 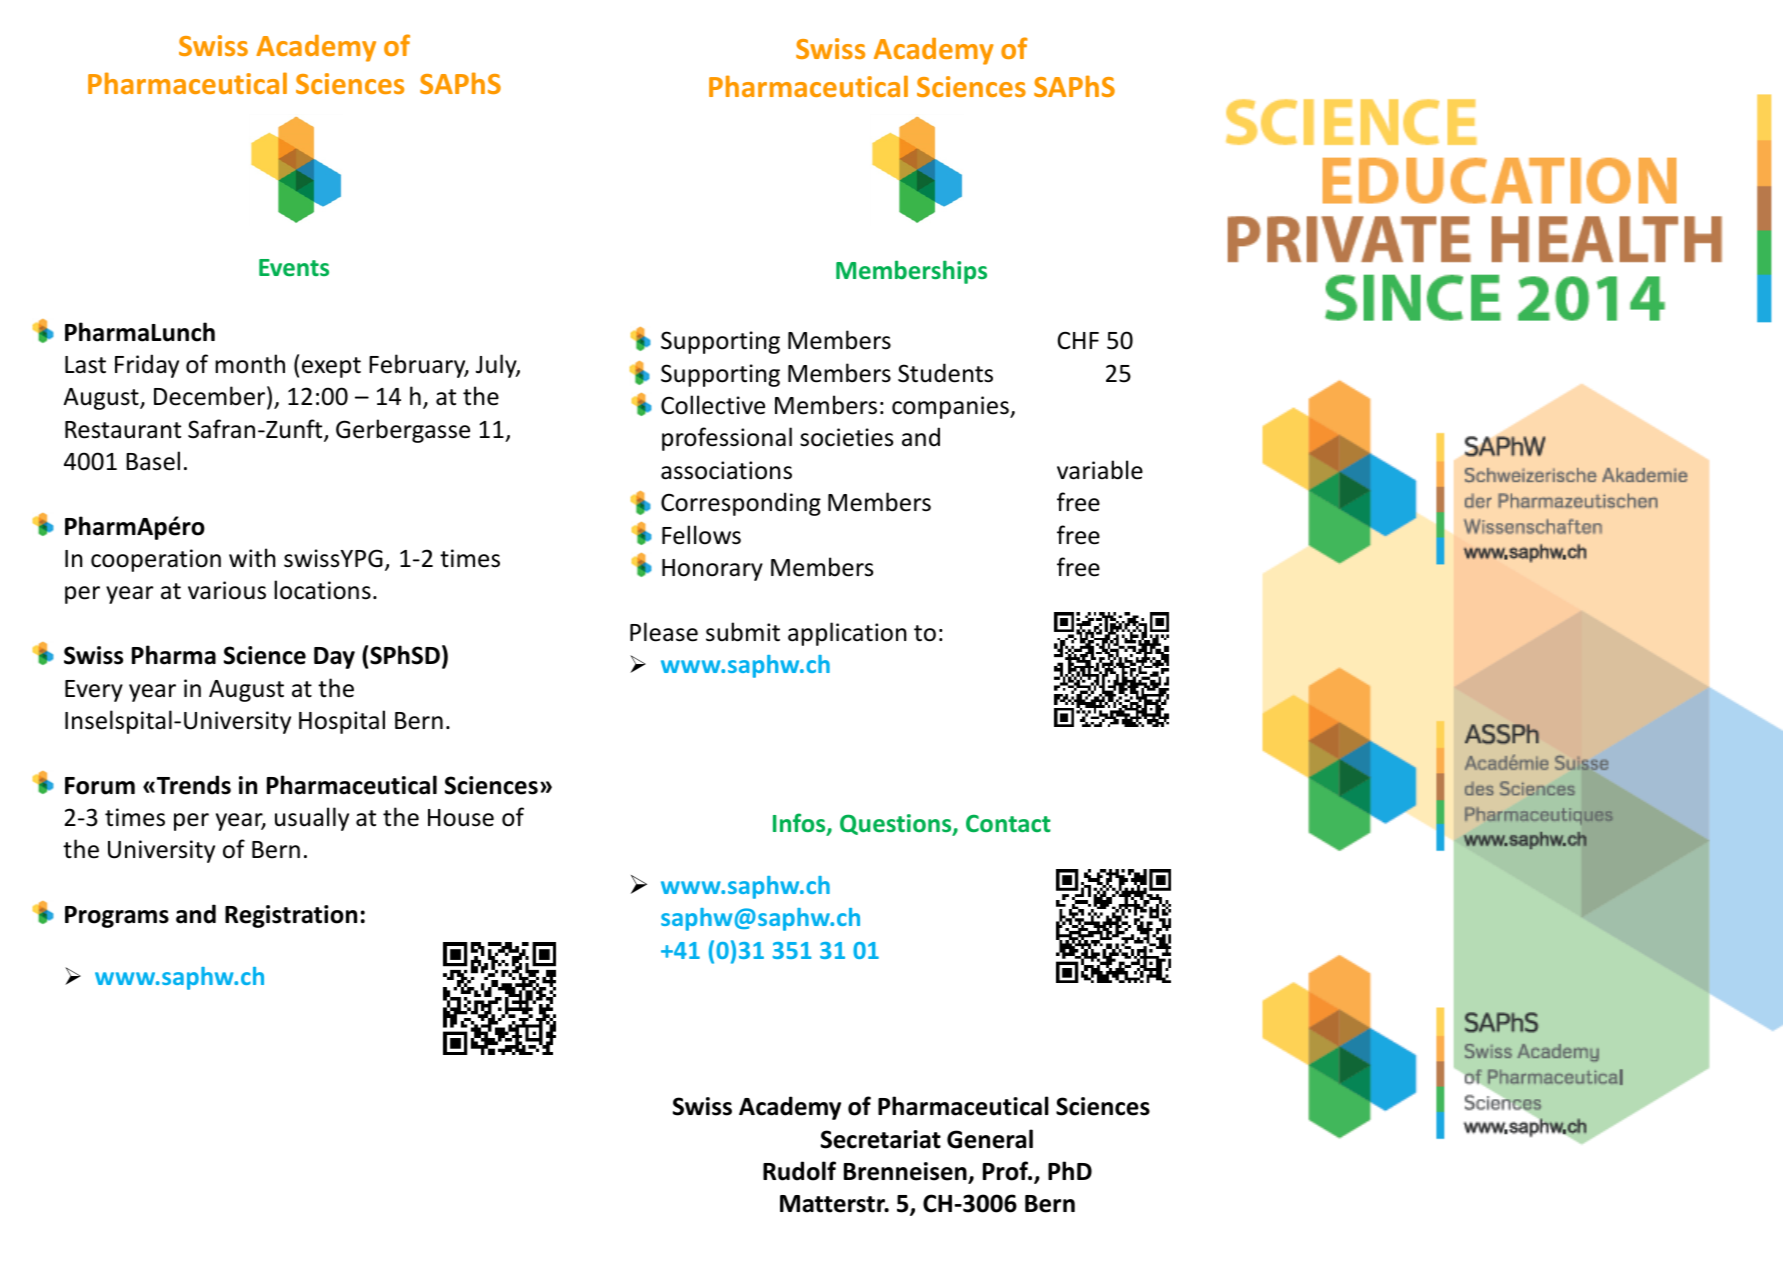 What do you see at coordinates (117, 917) in the page?
I see `Programs` at bounding box center [117, 917].
